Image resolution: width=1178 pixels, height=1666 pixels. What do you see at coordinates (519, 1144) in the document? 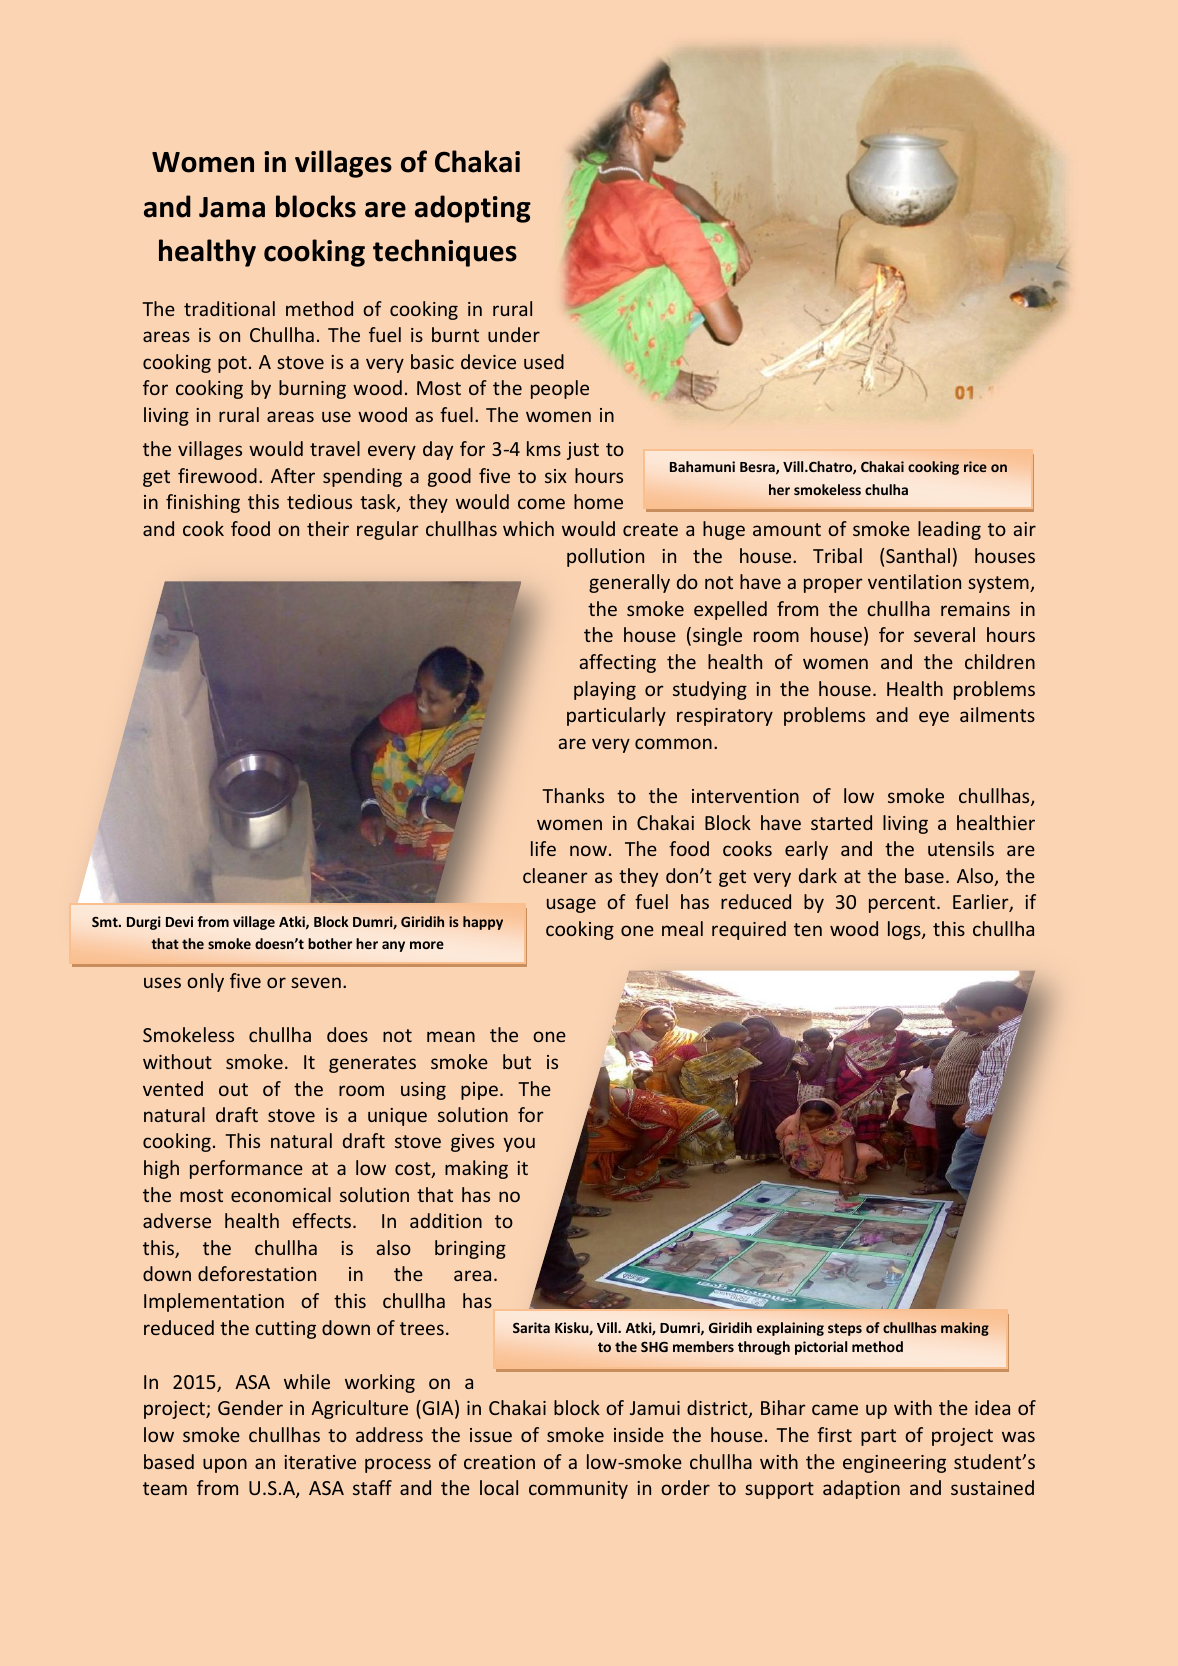
I see `you` at bounding box center [519, 1144].
